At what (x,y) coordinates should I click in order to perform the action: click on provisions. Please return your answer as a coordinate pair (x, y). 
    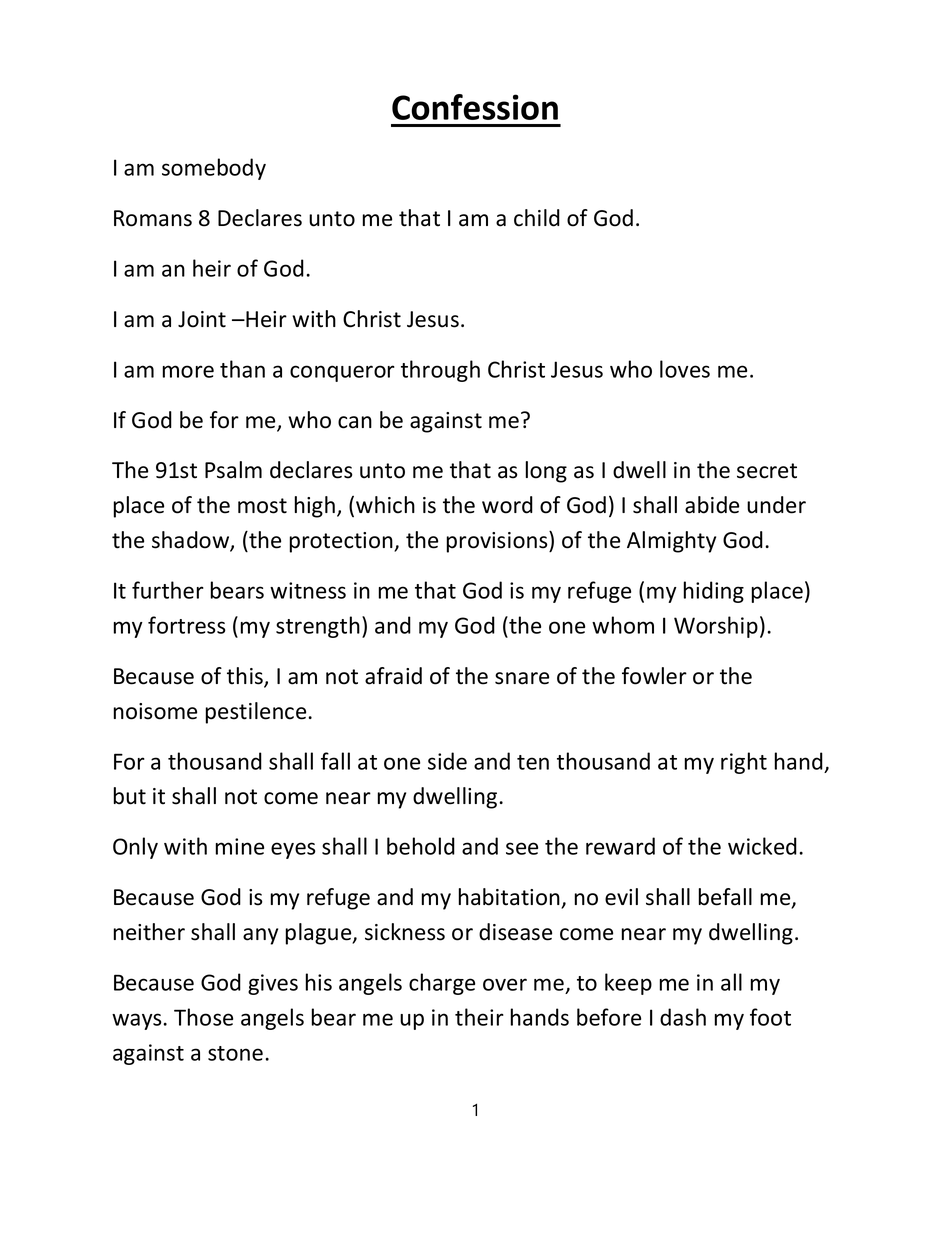
    Looking at the image, I should click on (498, 542).
